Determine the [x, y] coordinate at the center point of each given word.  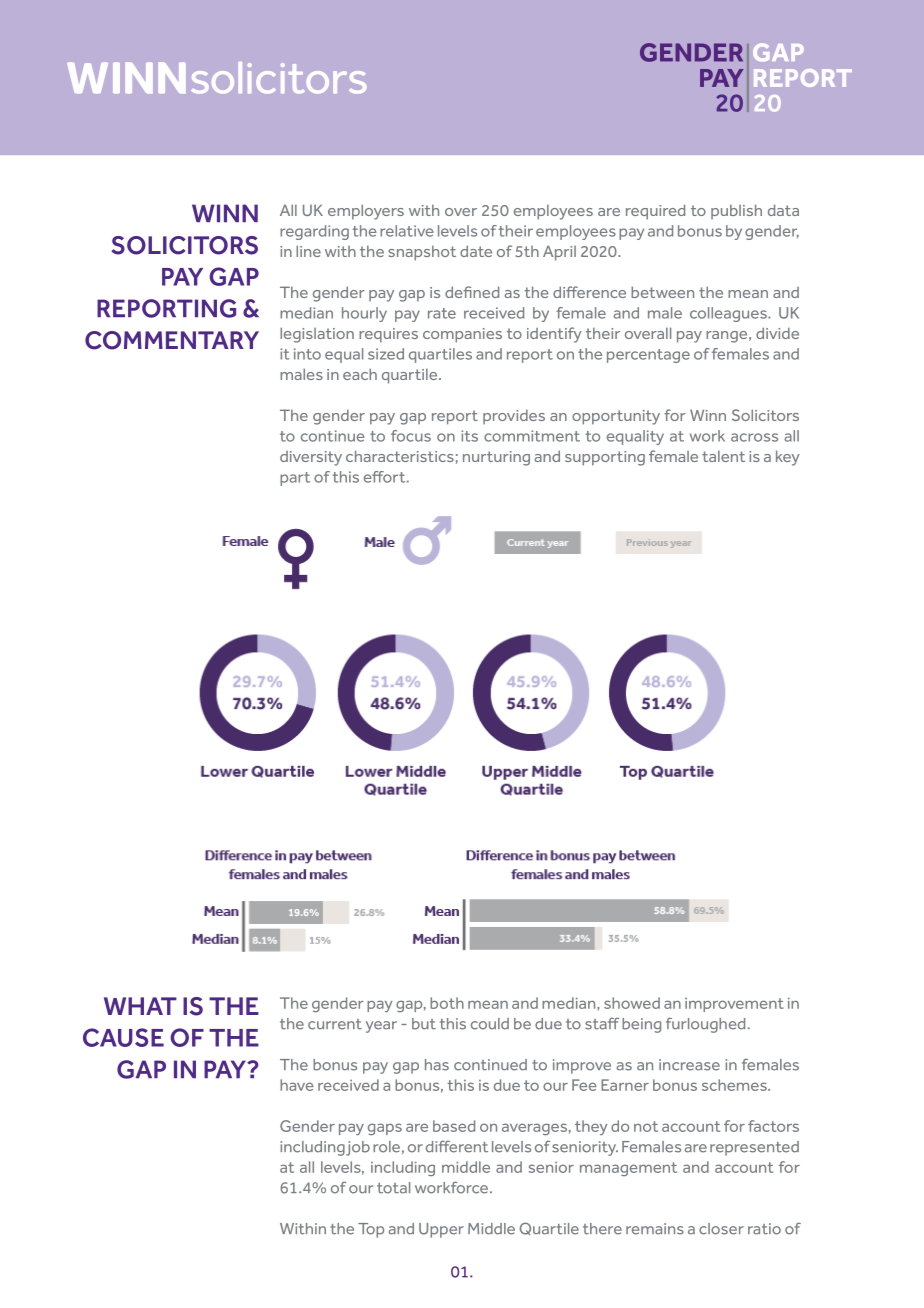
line [308, 251]
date [476, 251]
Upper [441, 1230]
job [358, 1148]
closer [721, 1229]
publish [736, 211]
